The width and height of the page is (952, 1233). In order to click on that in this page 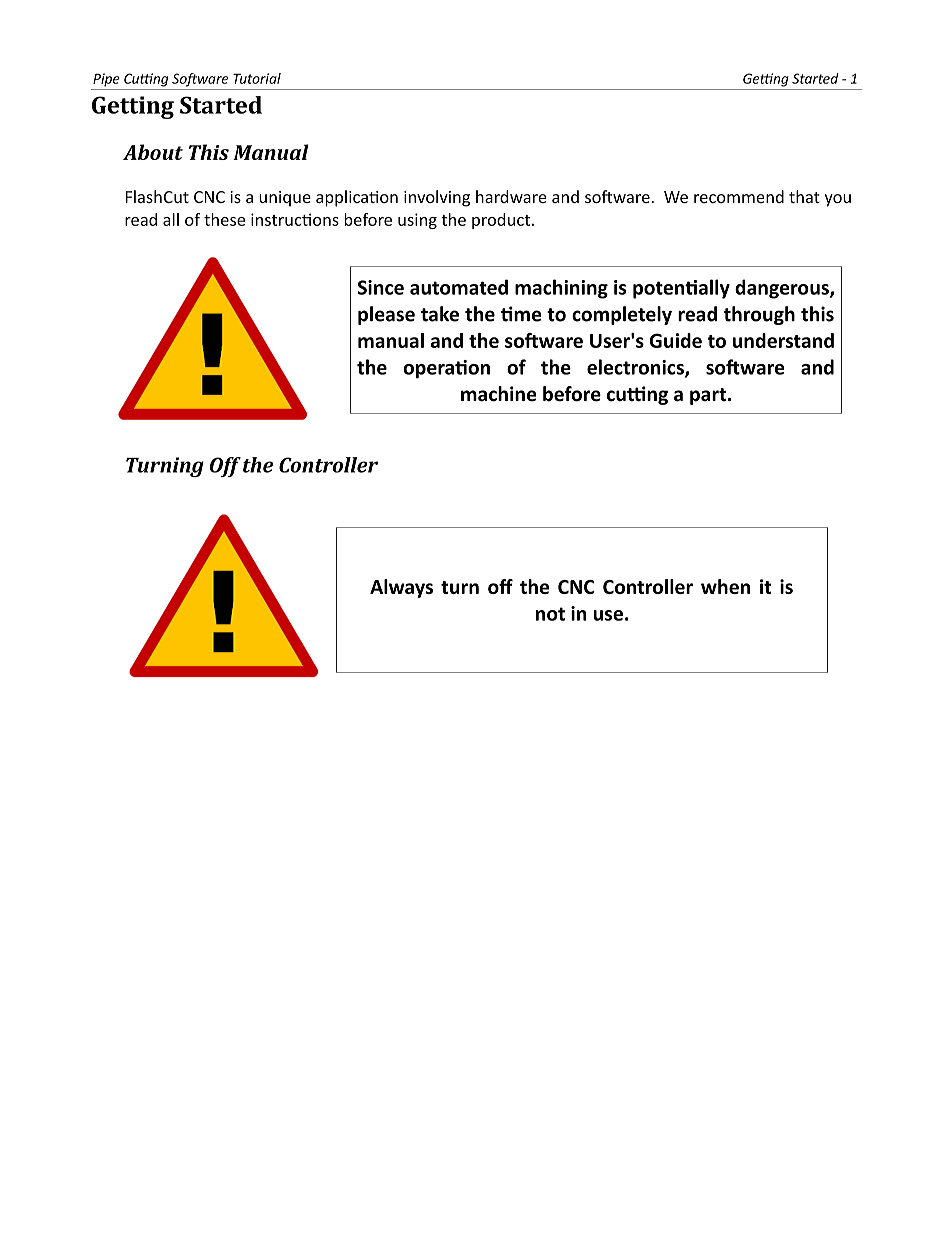, I will do `click(804, 196)`.
